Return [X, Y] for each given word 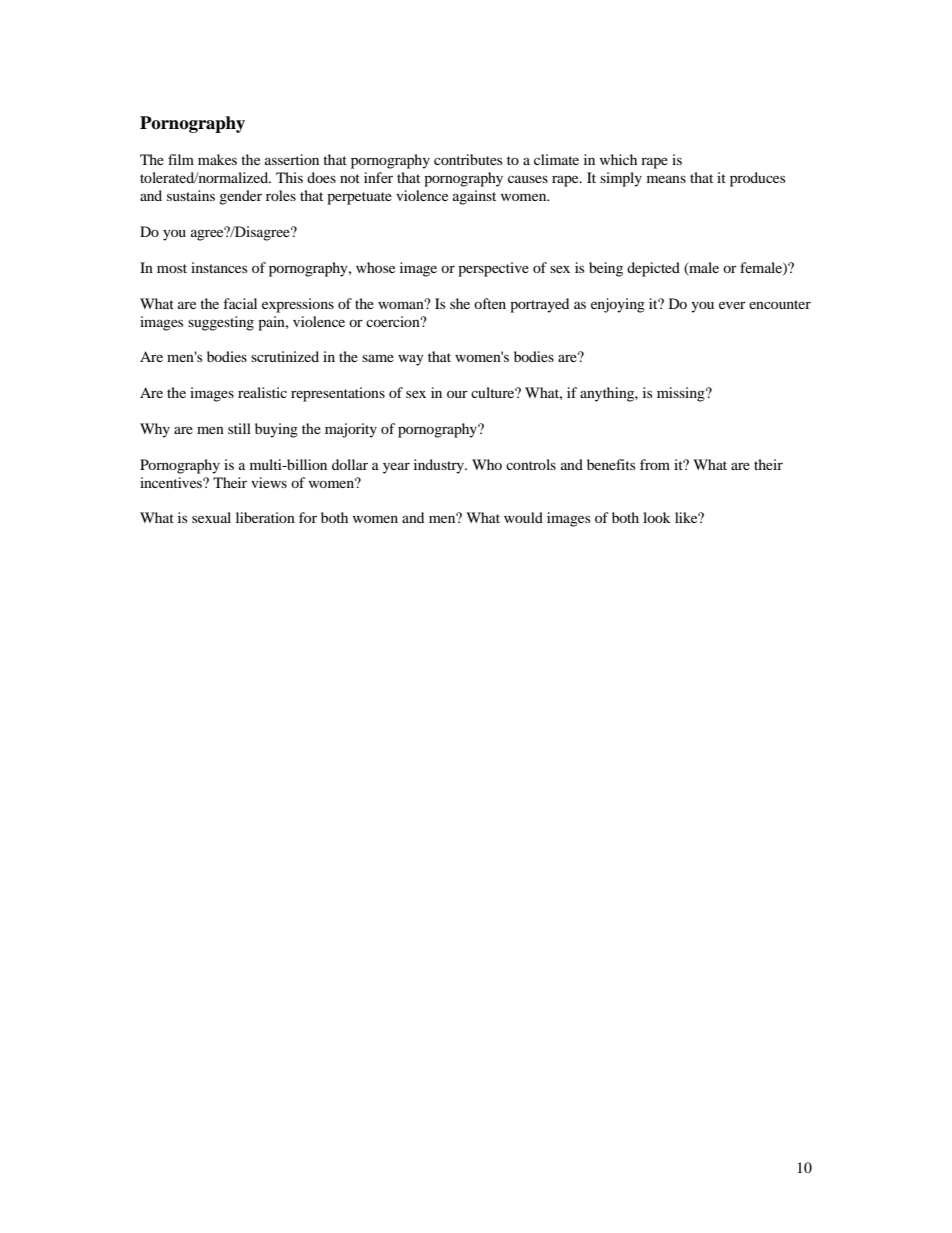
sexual [211, 517]
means [666, 179]
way [411, 360]
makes [217, 159]
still [239, 428]
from [655, 464]
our [457, 394]
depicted [653, 269]
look [657, 517]
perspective [493, 269]
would [523, 517]
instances [219, 267]
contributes [468, 159]
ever [732, 305]
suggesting [221, 323]
